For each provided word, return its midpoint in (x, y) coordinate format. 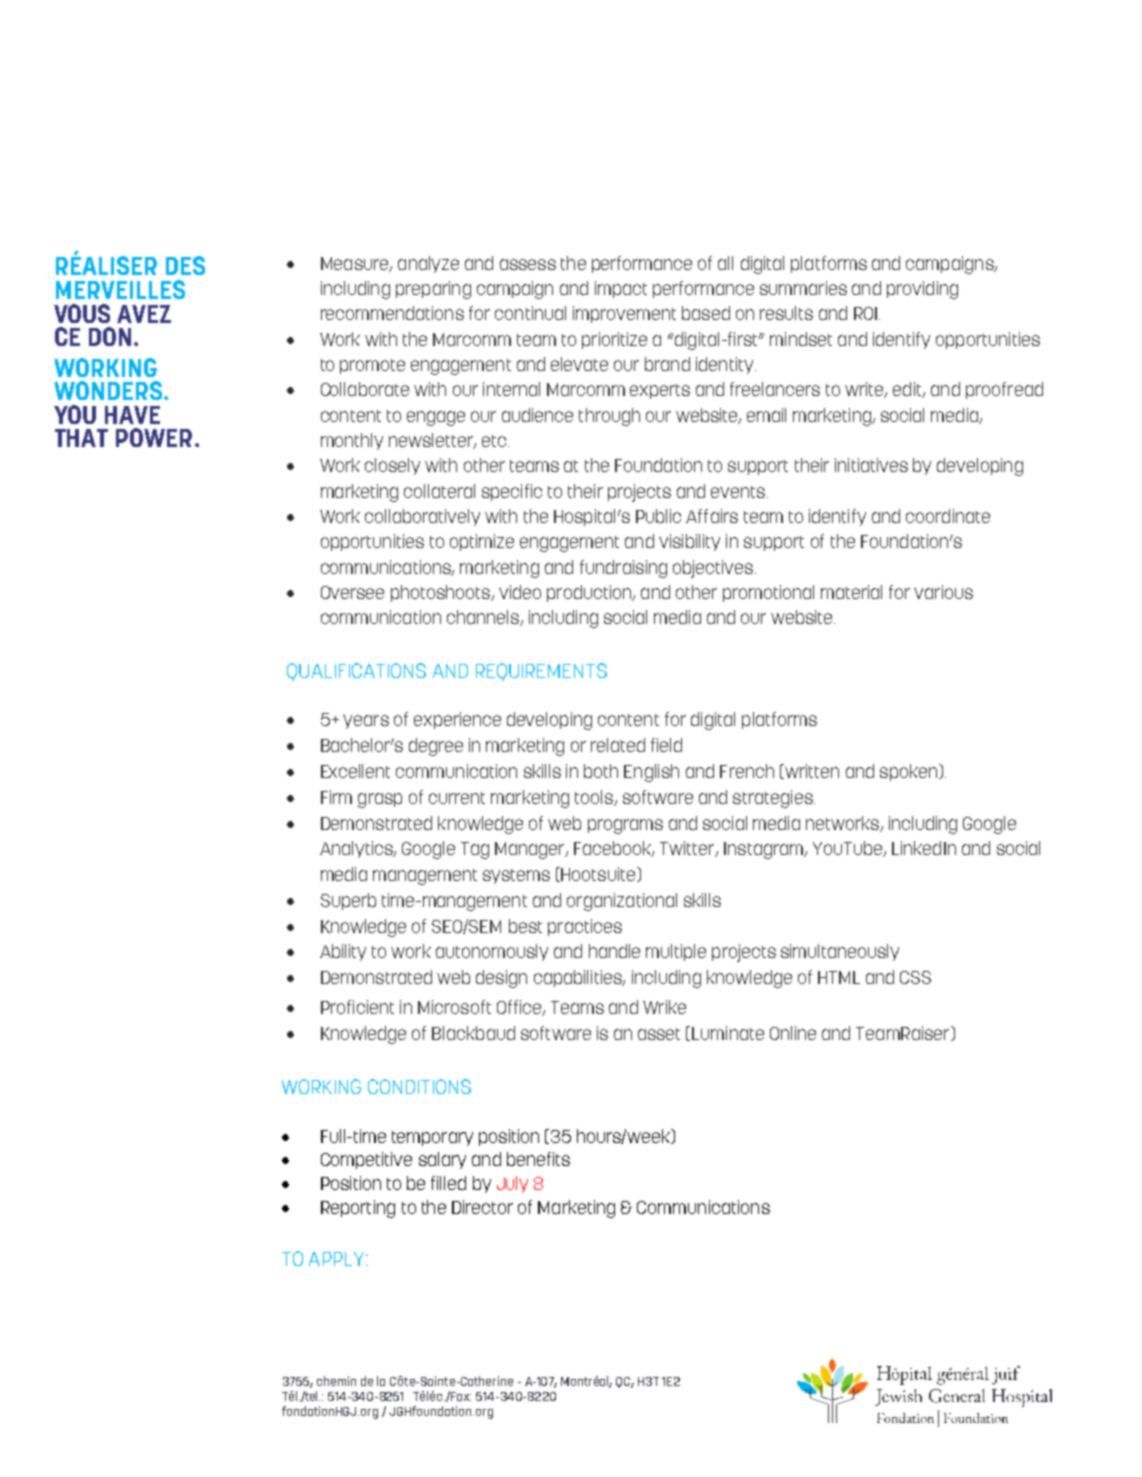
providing (922, 290)
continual (530, 313)
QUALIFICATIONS (356, 672)
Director (482, 1207)
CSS (915, 977)
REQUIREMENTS (541, 672)
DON (110, 336)
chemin (336, 1381)
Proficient (357, 1007)
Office (520, 1008)
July (512, 1184)
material (851, 592)
